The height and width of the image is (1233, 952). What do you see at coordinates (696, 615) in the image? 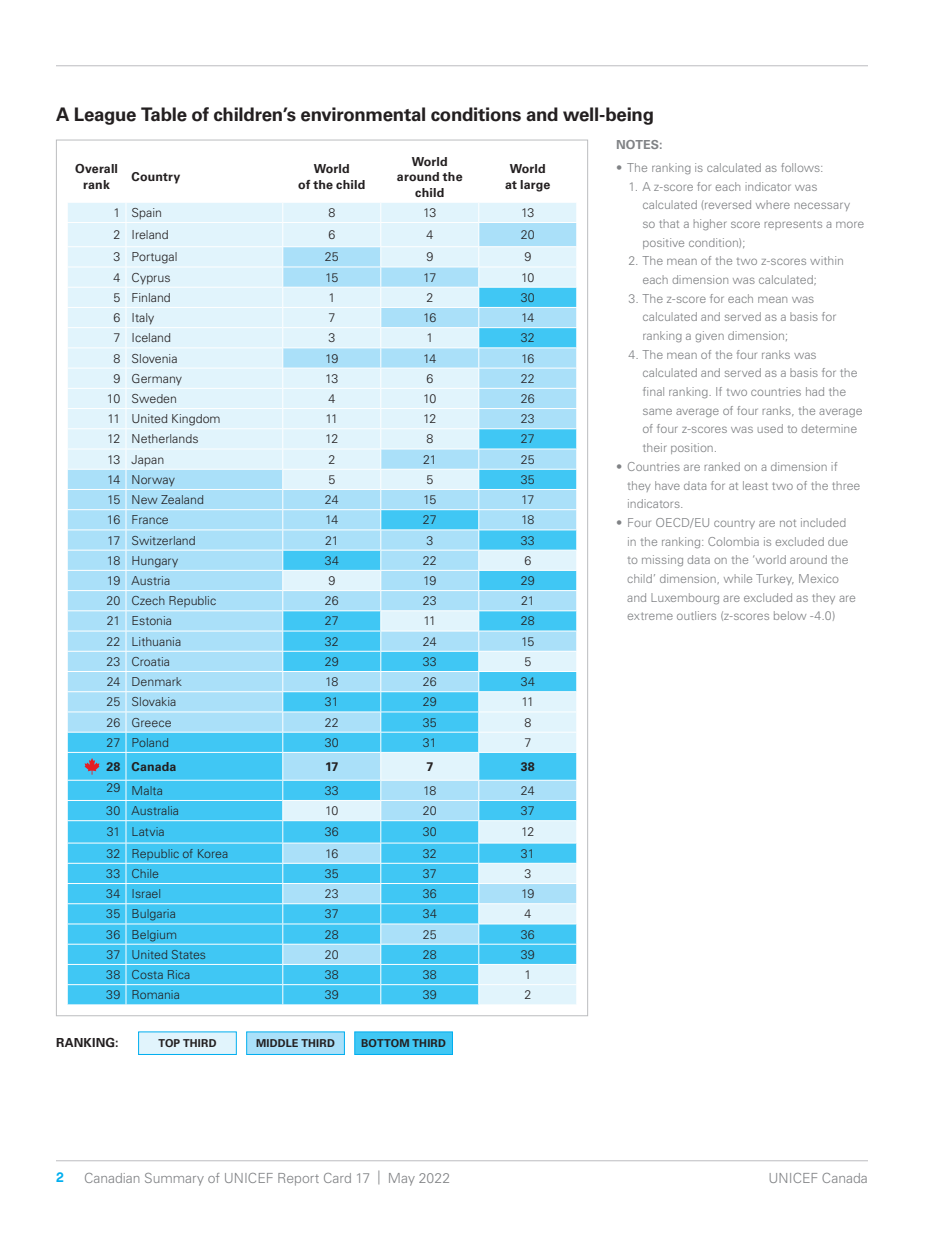
I see `outliers` at bounding box center [696, 615].
